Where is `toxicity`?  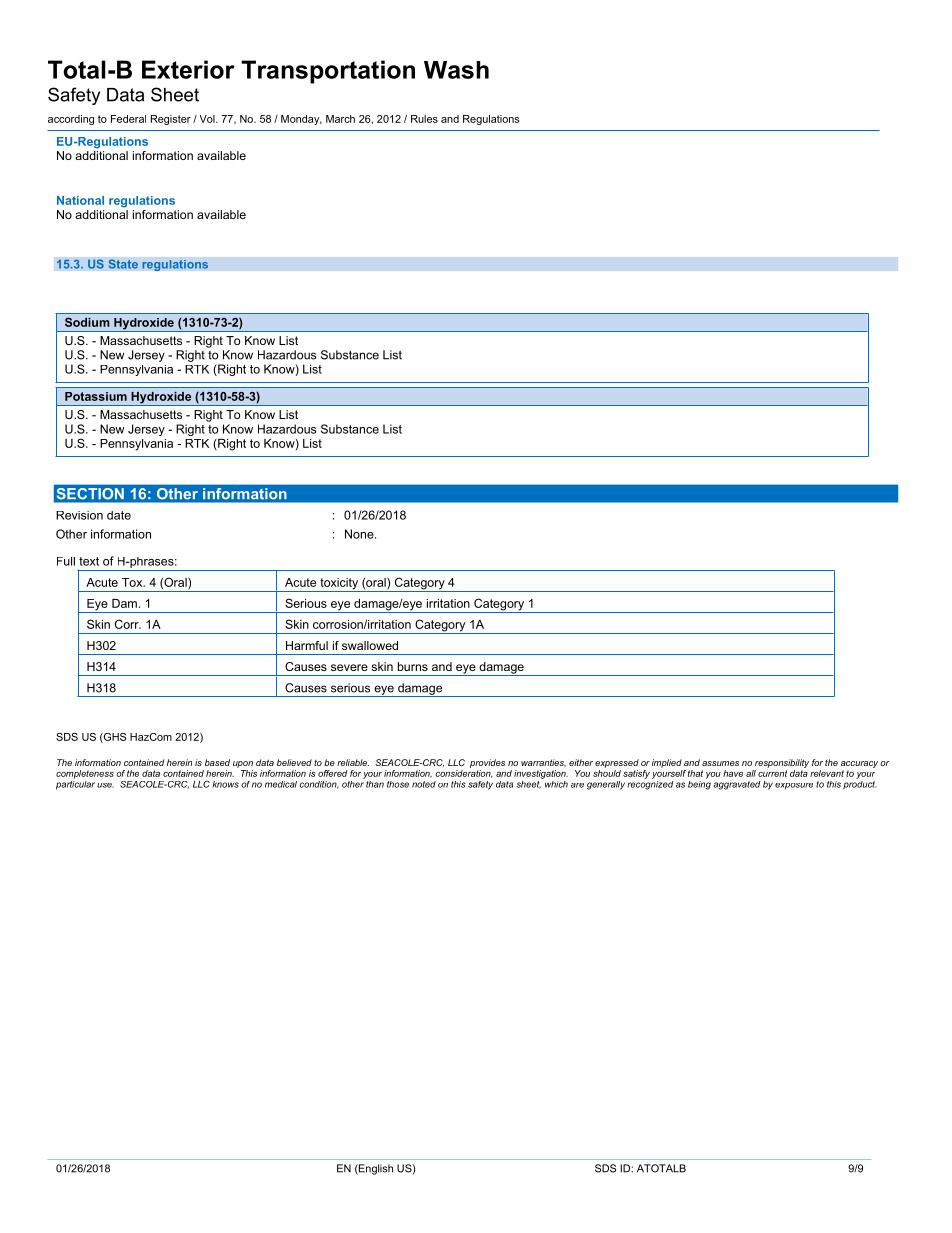 toxicity is located at coordinates (339, 585).
